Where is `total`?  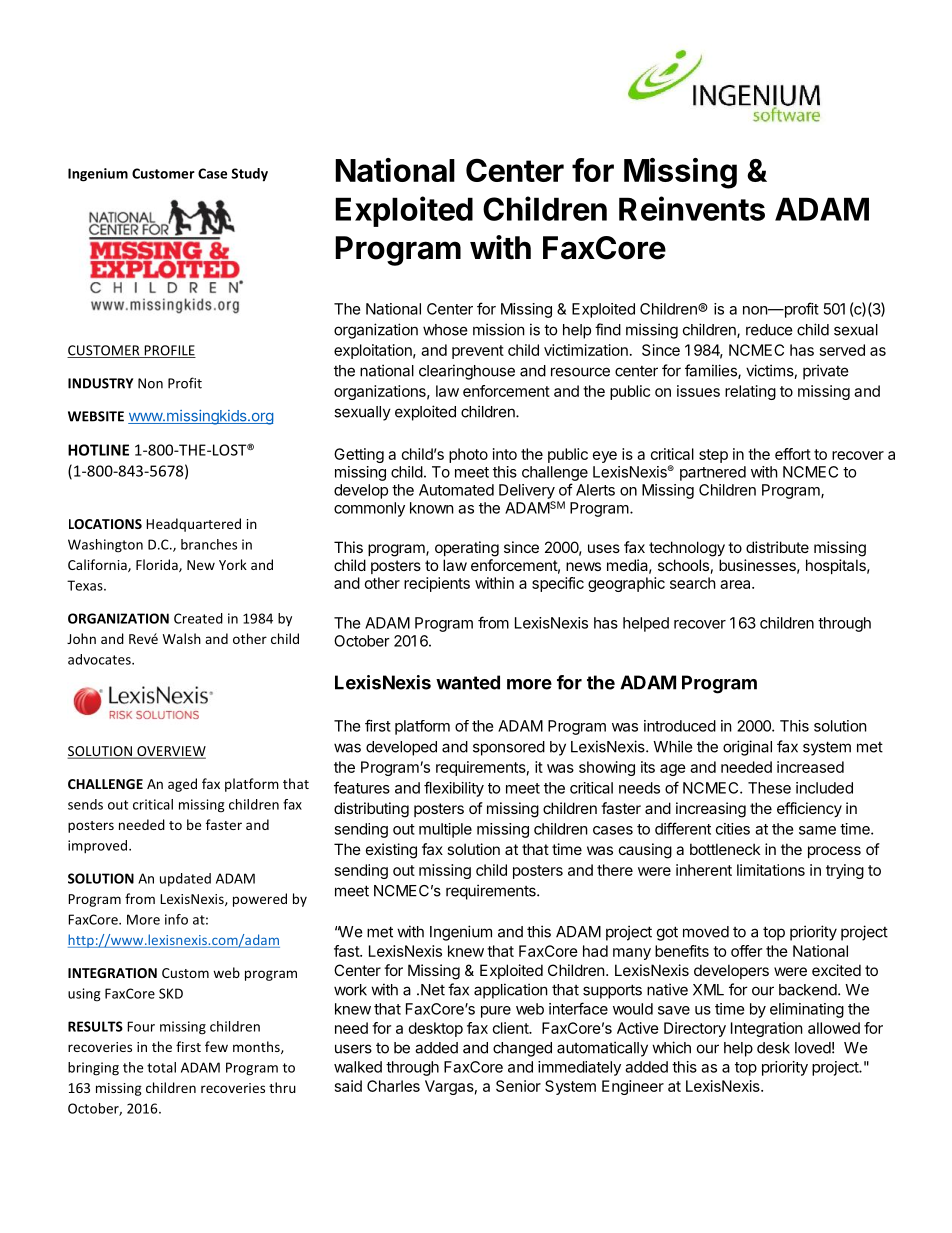 total is located at coordinates (161, 1067).
